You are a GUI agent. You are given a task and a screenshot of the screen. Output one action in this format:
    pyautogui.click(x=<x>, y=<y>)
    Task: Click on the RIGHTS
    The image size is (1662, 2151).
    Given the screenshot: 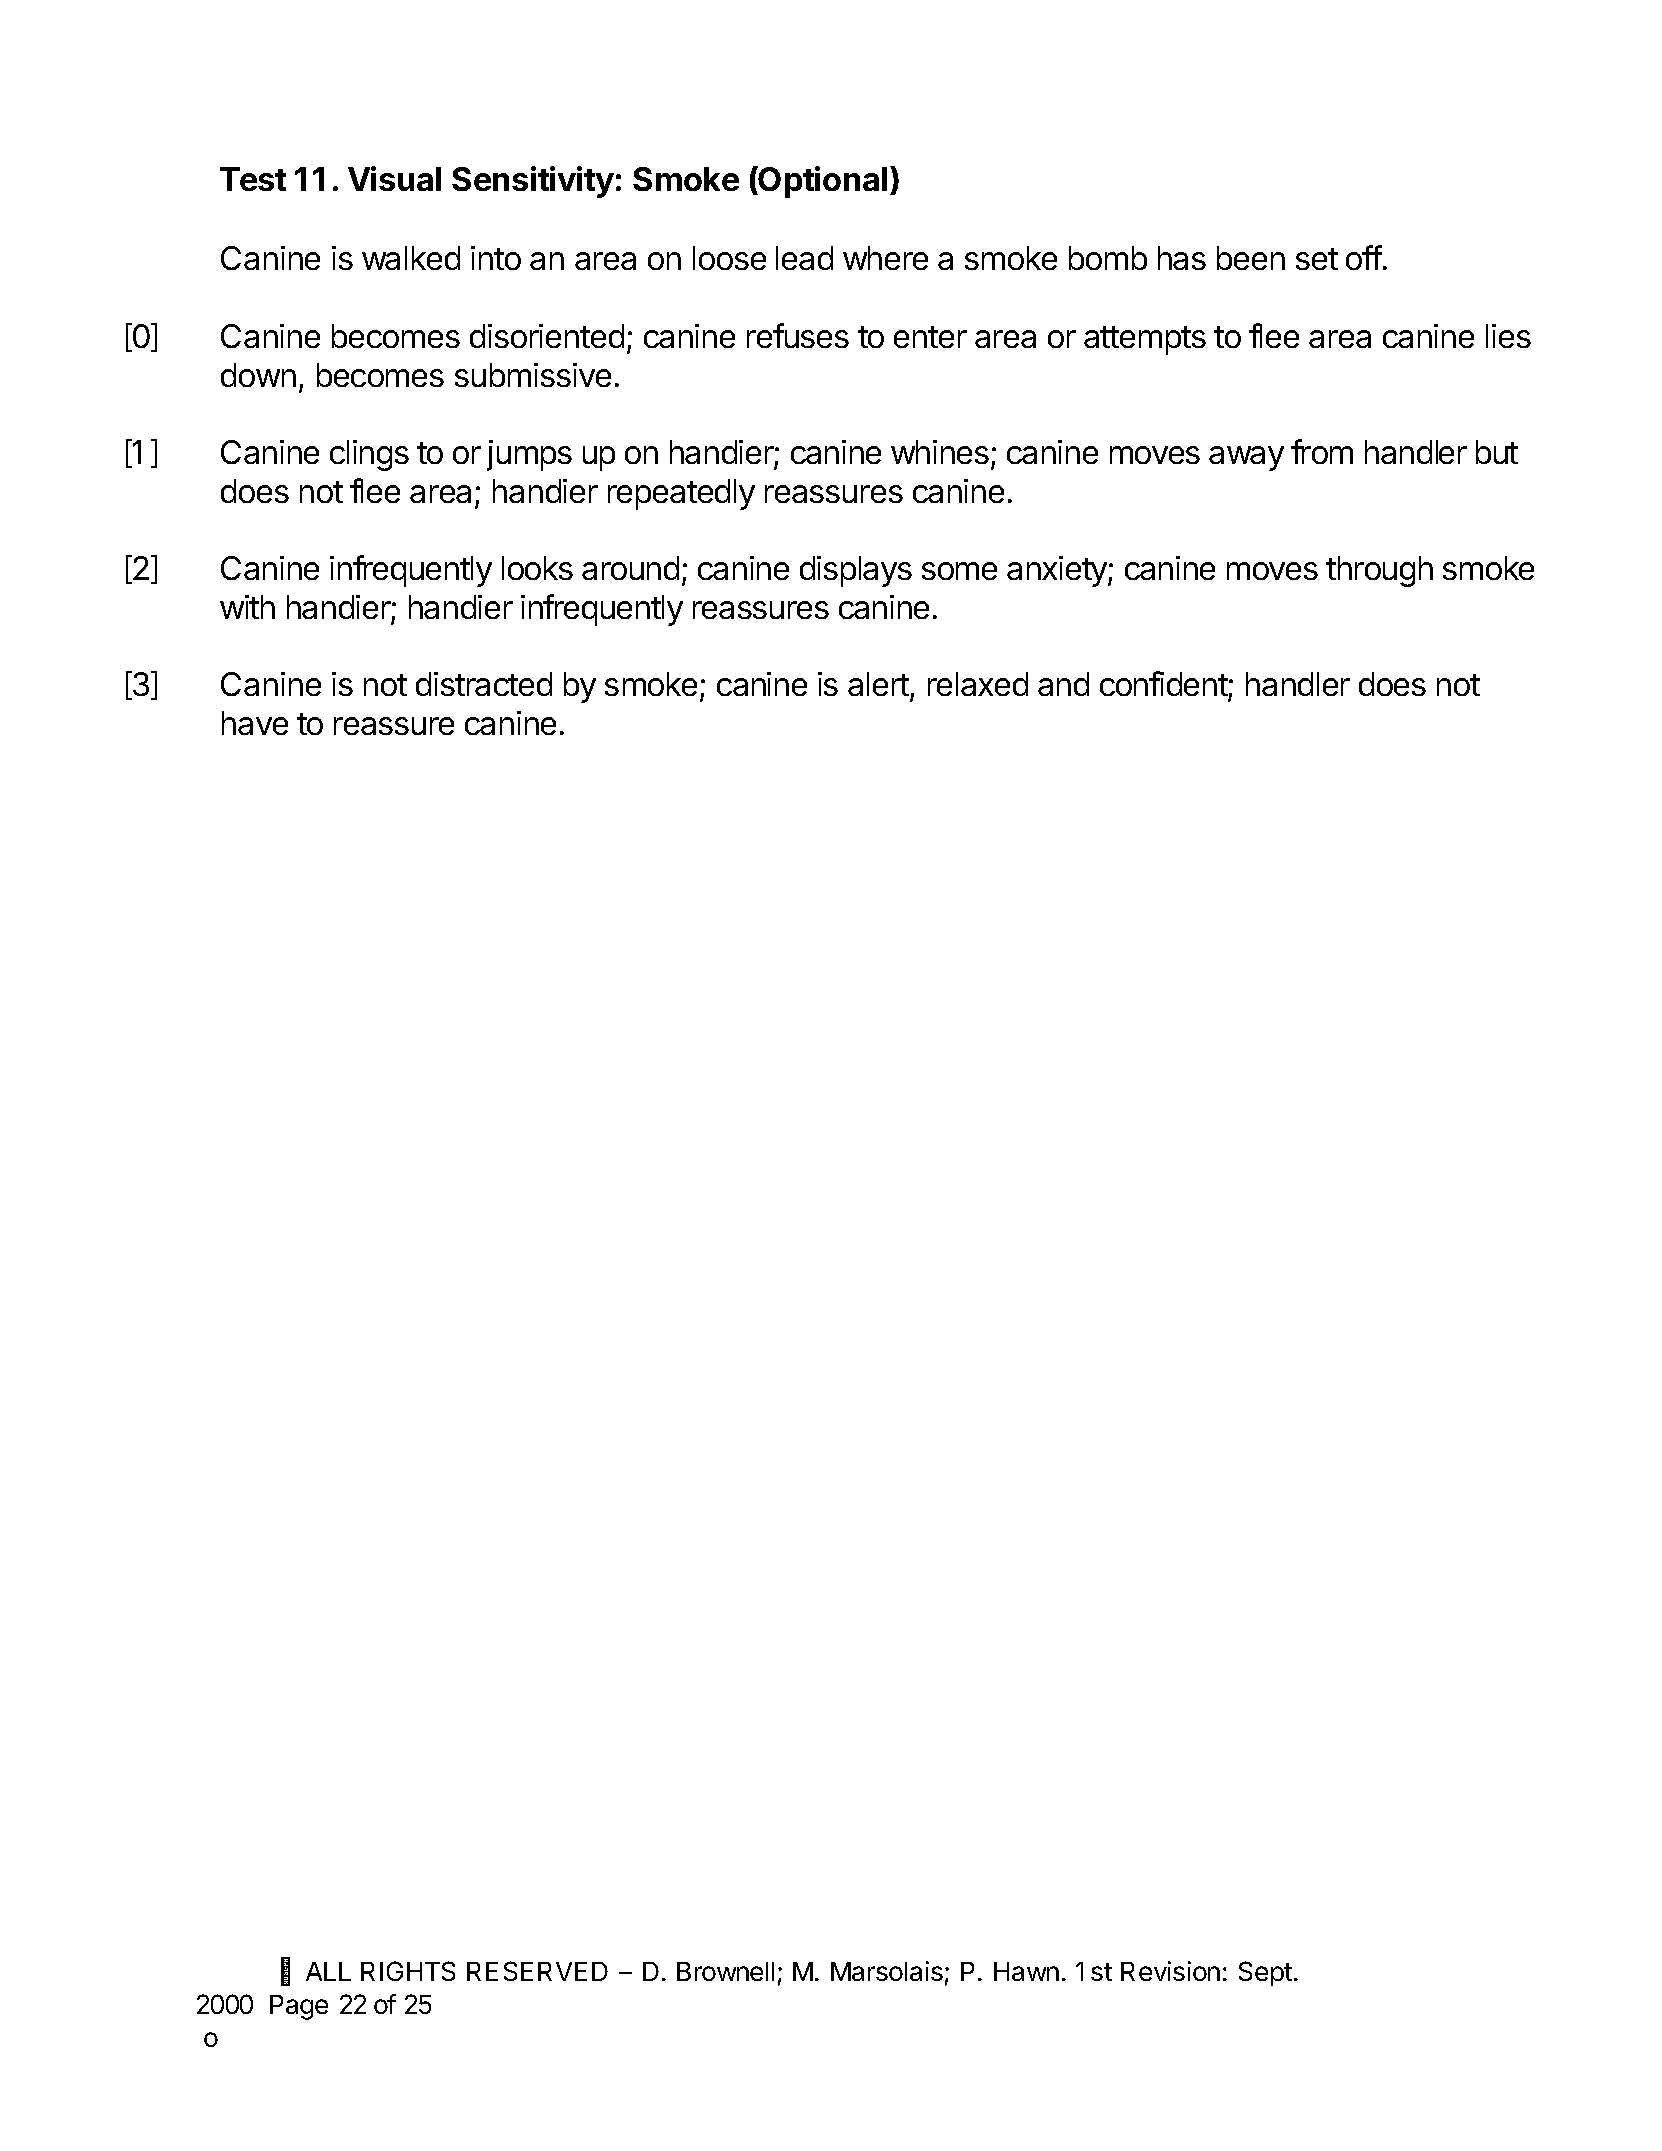 What is the action you would take?
    pyautogui.click(x=408, y=1971)
